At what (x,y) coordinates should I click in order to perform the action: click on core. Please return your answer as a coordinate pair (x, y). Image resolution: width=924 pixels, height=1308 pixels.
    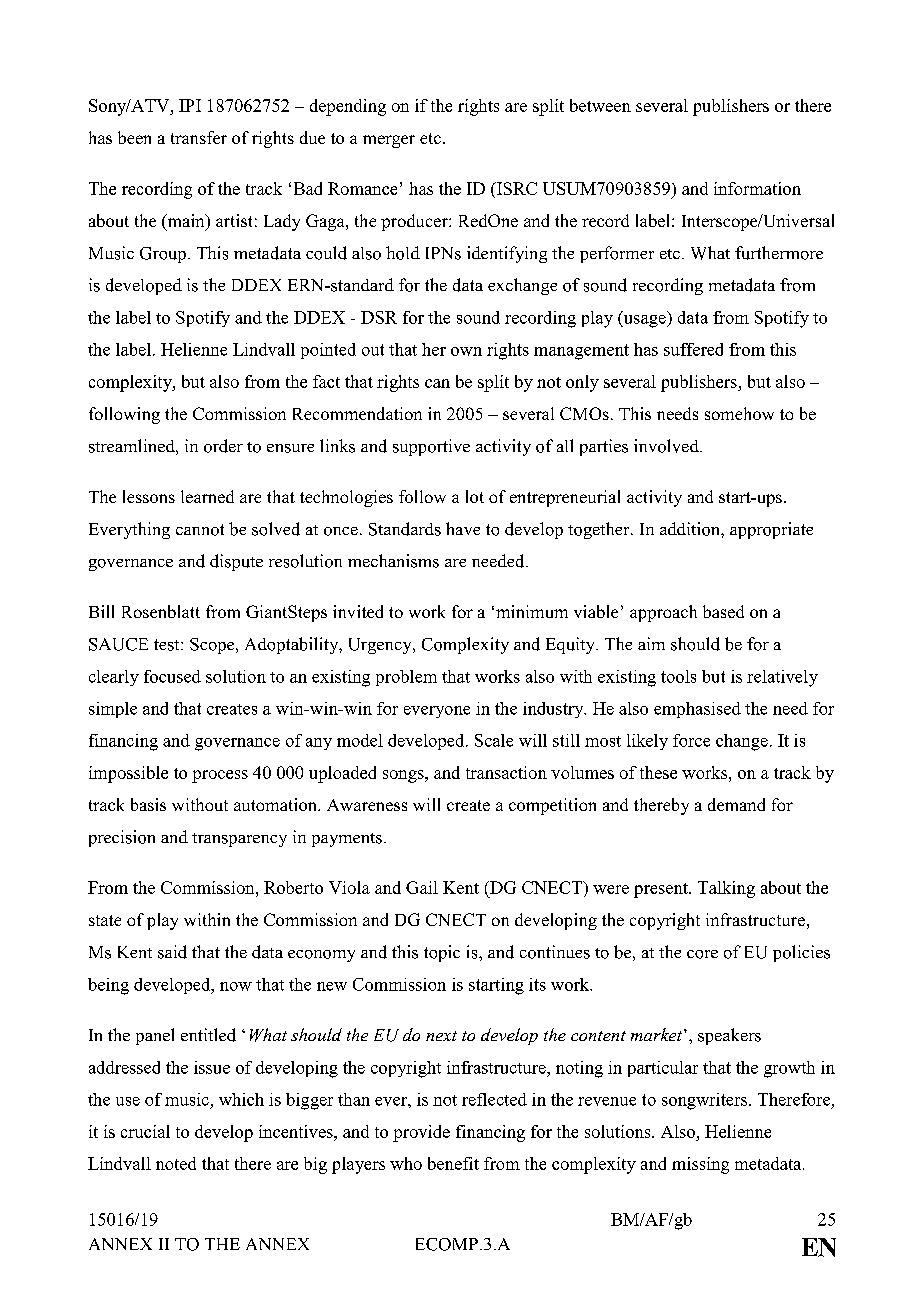
    Looking at the image, I should click on (702, 954).
